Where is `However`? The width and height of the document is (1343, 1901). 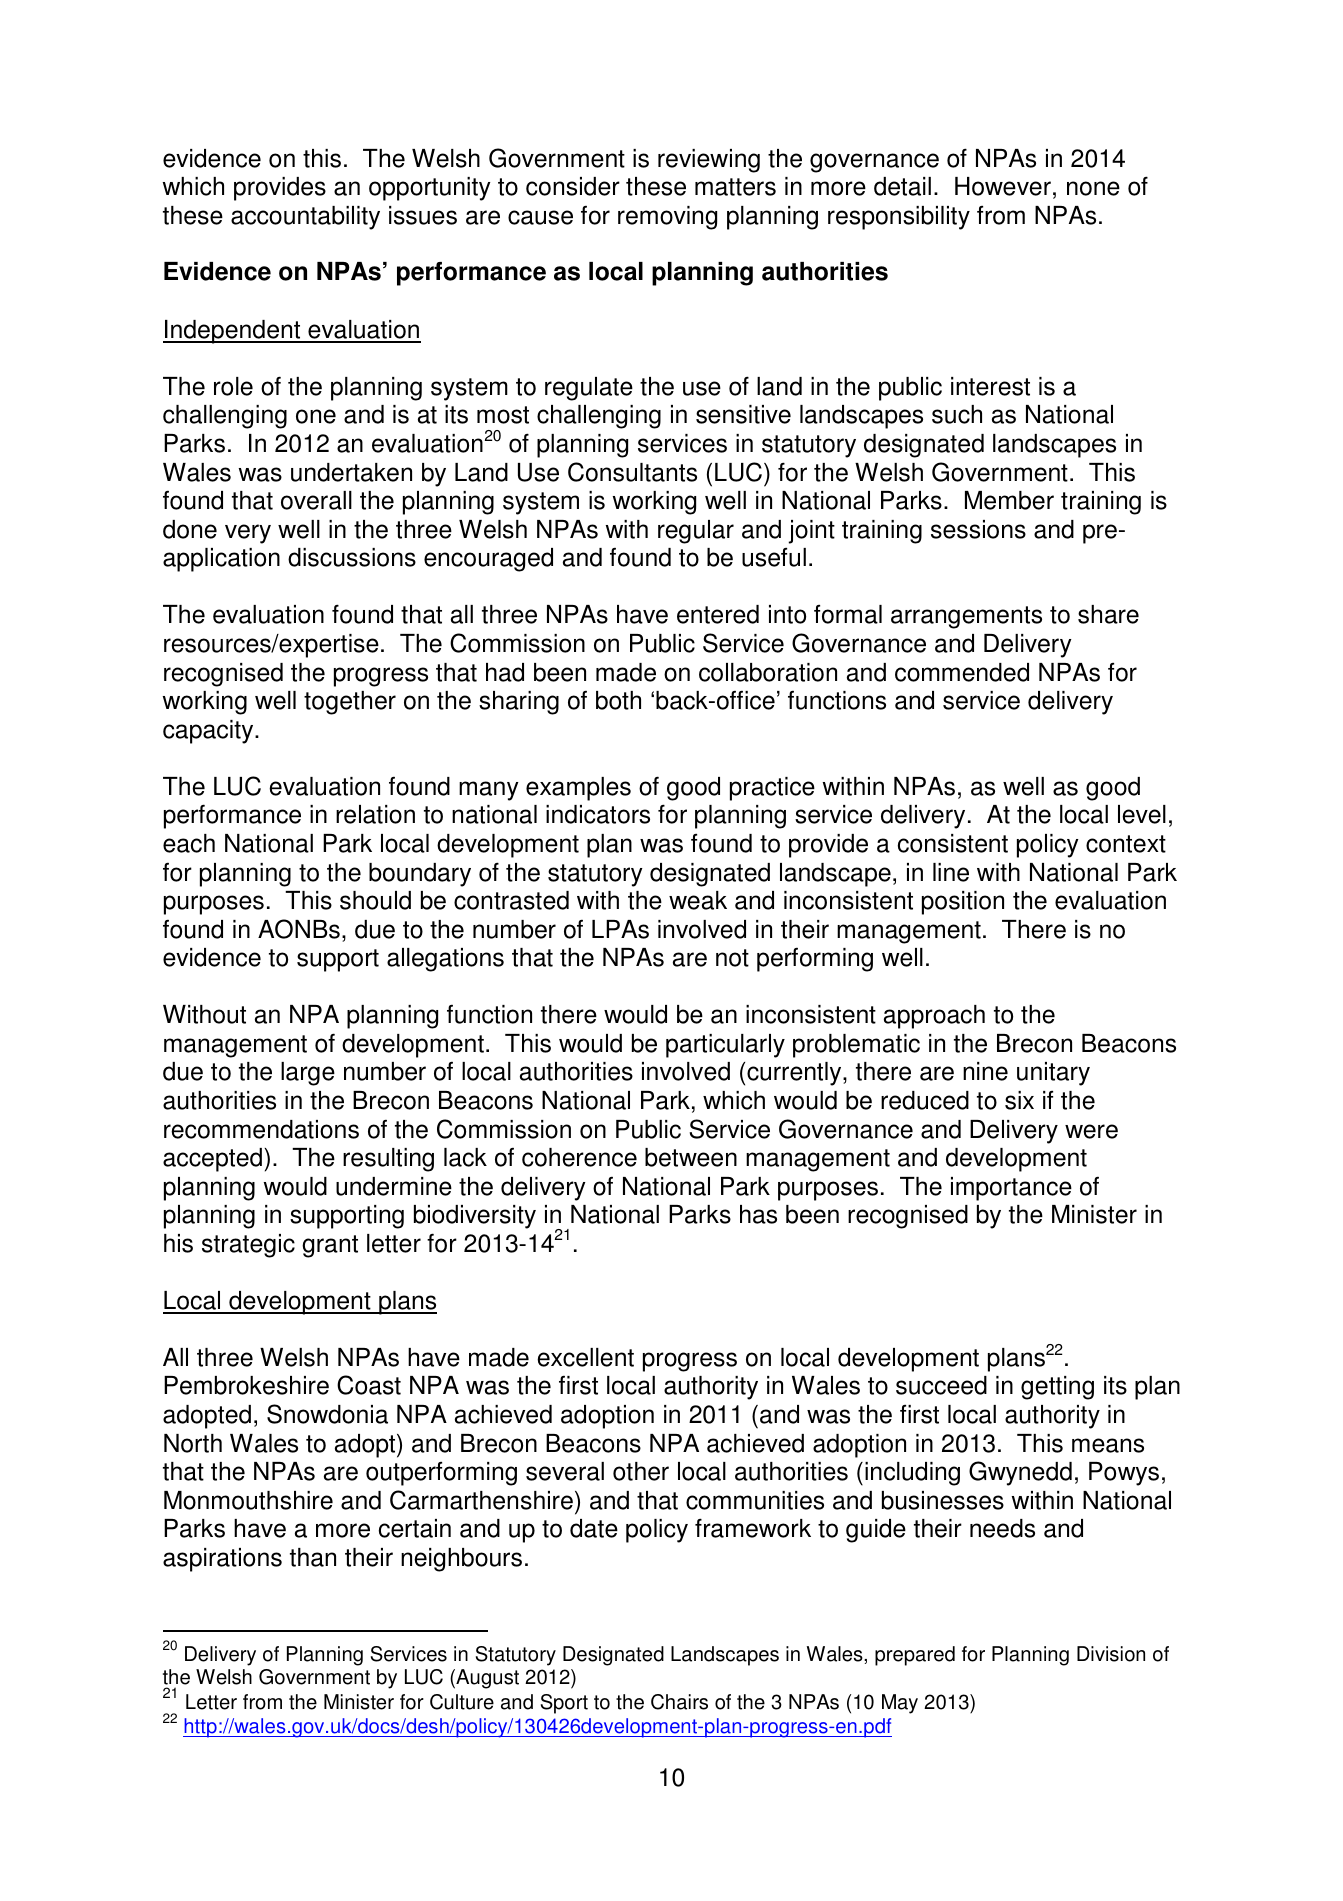
However is located at coordinates (1003, 186).
